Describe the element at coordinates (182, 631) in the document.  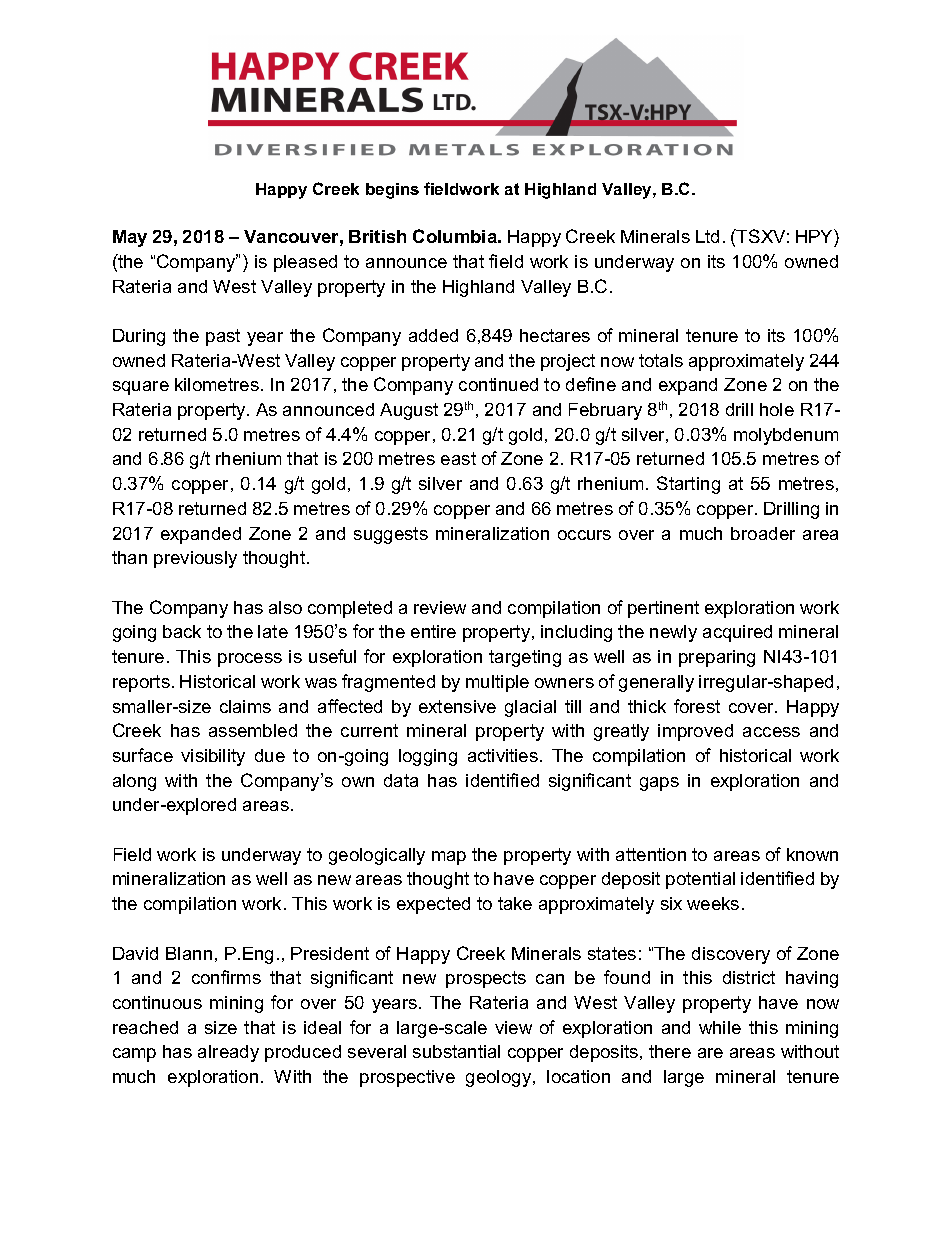
I see `back` at that location.
